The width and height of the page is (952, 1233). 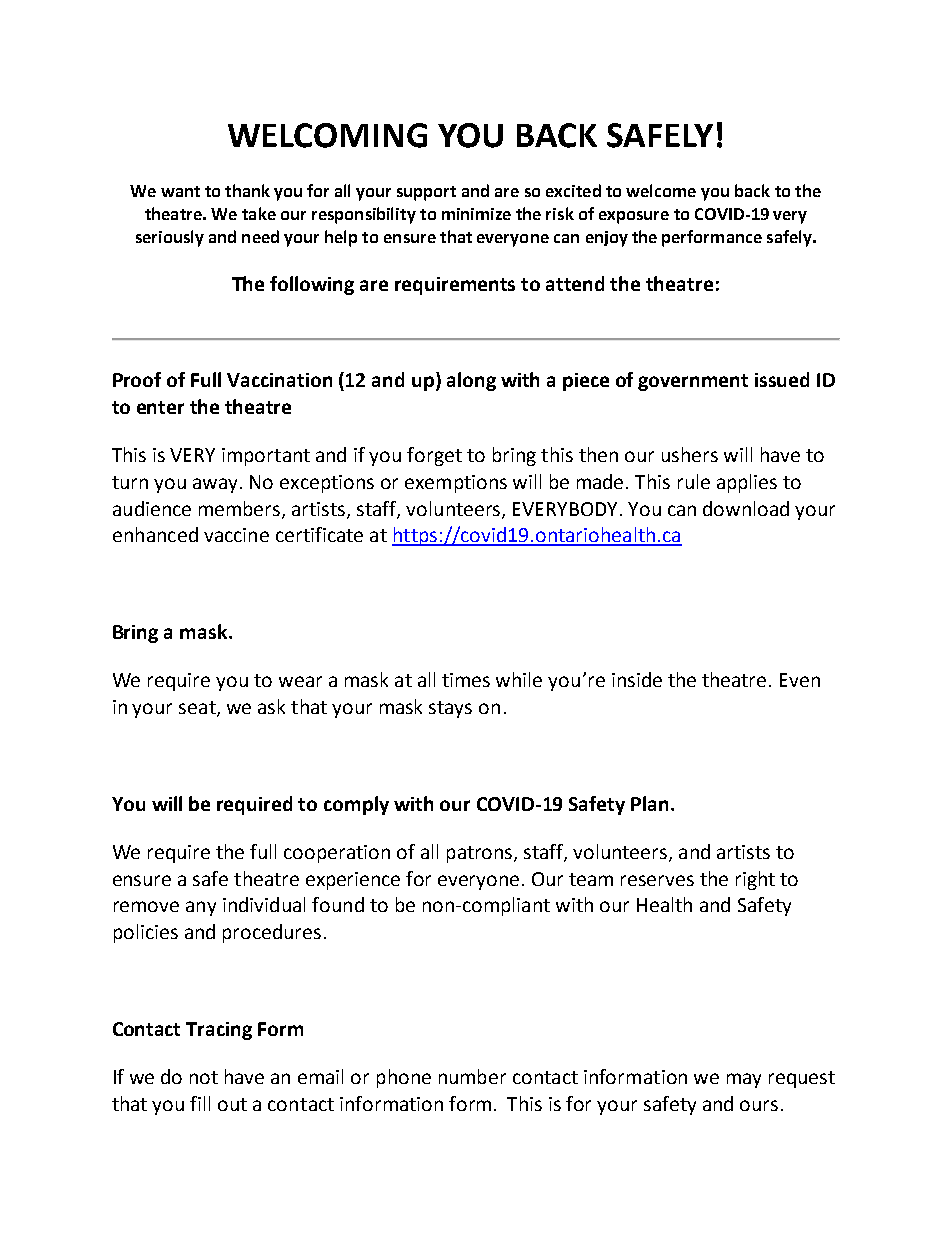 I want to click on want, so click(x=180, y=191).
